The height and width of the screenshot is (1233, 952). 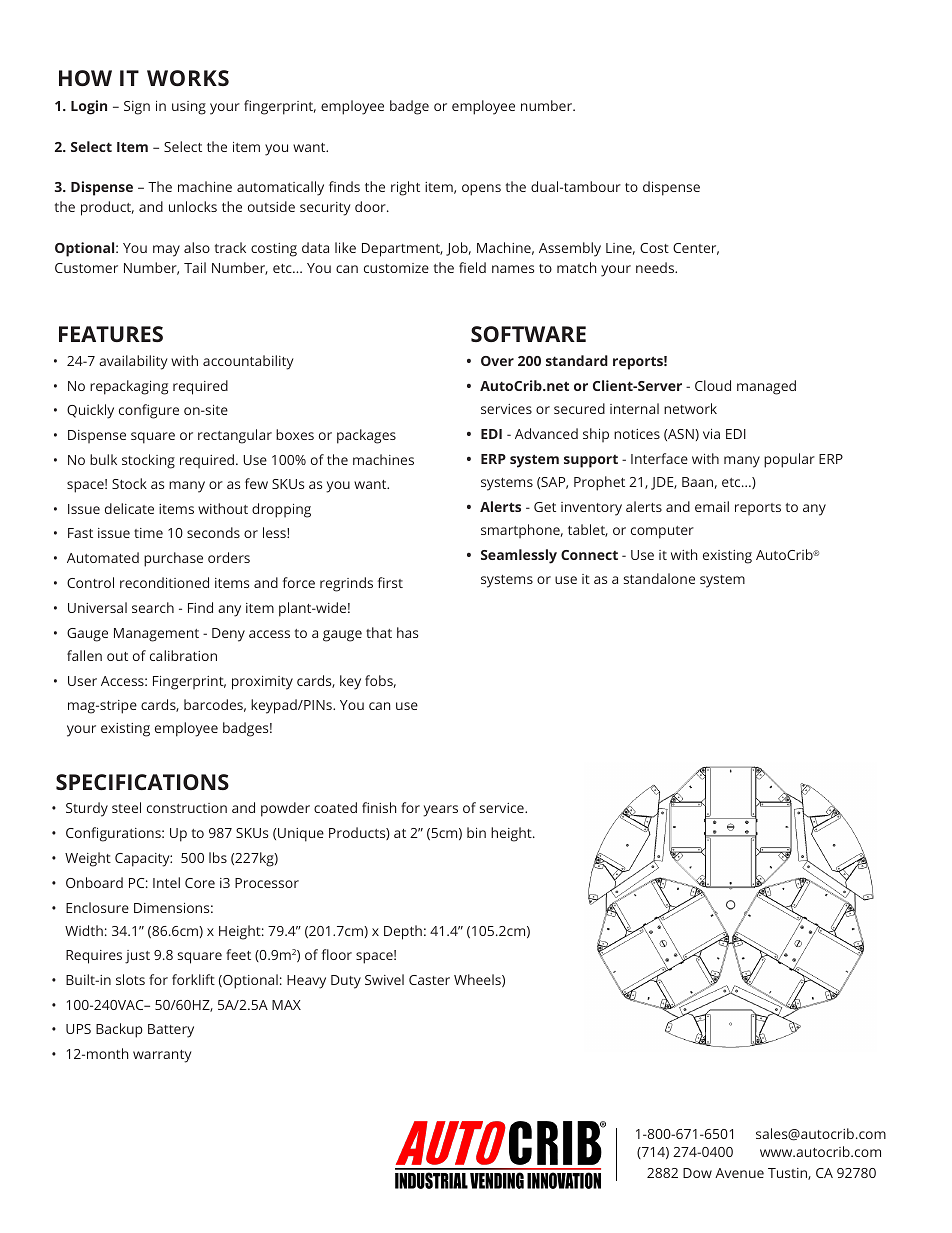 What do you see at coordinates (156, 635) in the screenshot?
I see `Management` at bounding box center [156, 635].
